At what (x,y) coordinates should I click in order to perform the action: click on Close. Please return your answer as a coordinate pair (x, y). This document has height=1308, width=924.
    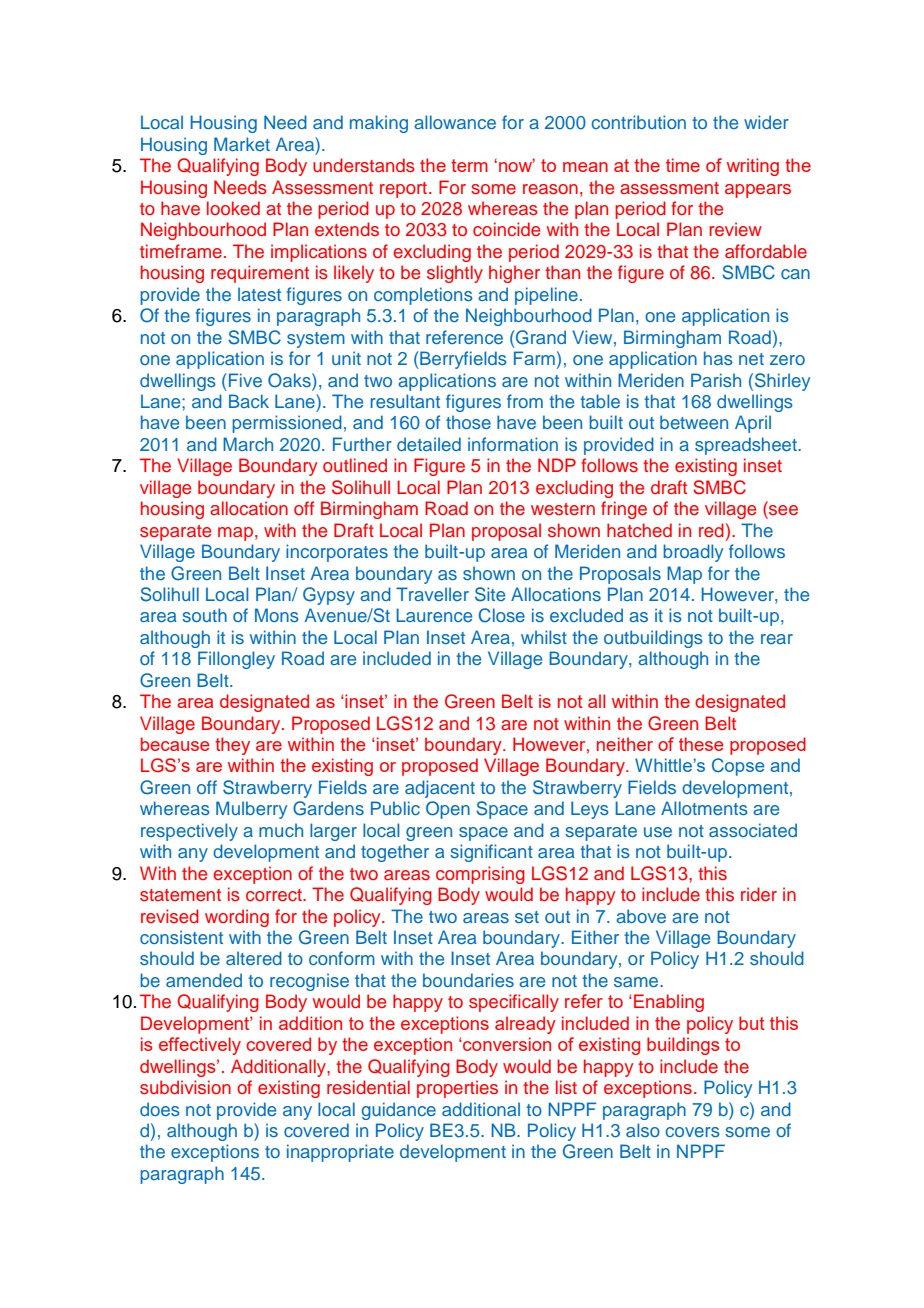
    Looking at the image, I should click on (502, 615).
